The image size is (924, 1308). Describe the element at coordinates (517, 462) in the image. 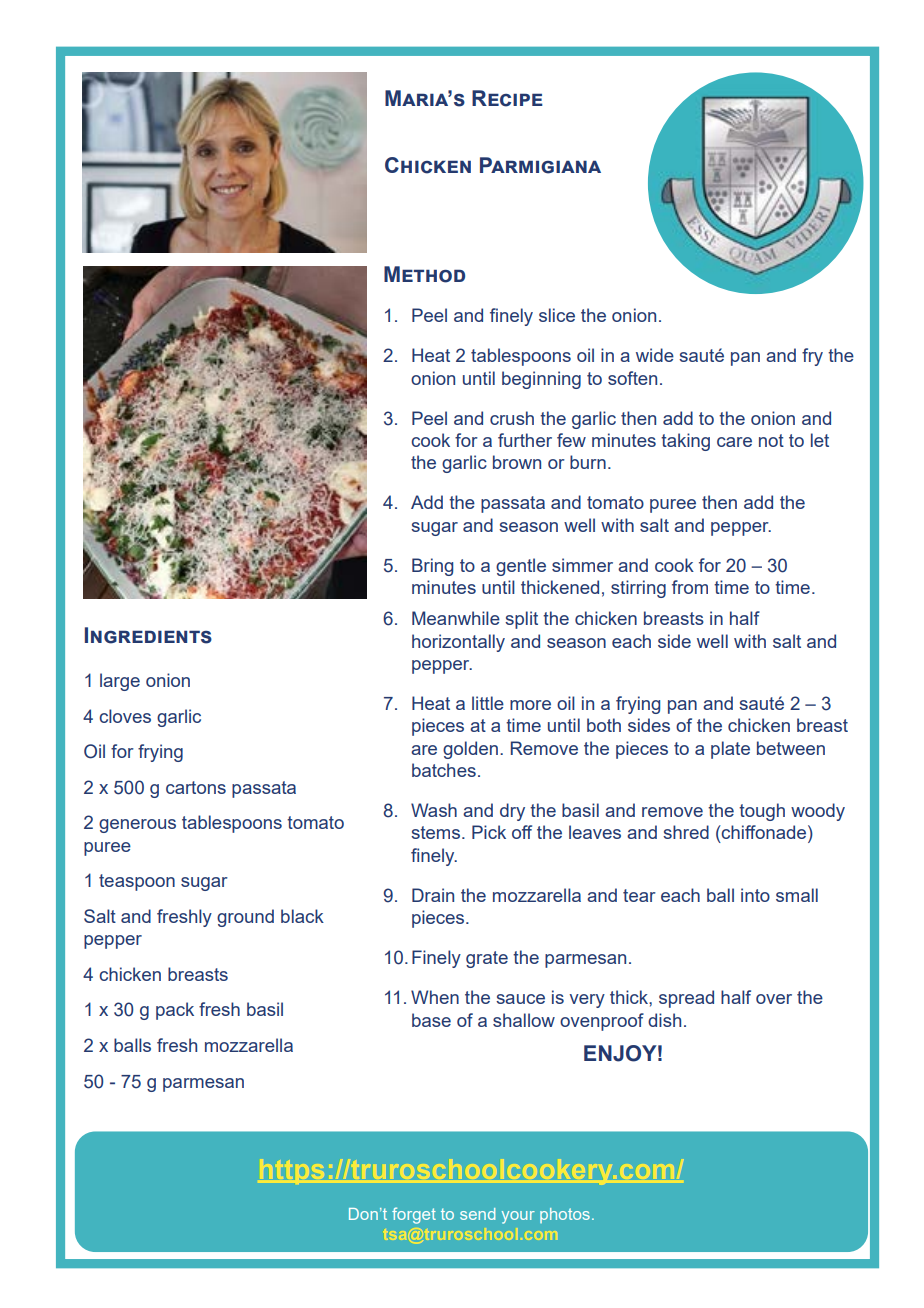

I see `brown` at that location.
